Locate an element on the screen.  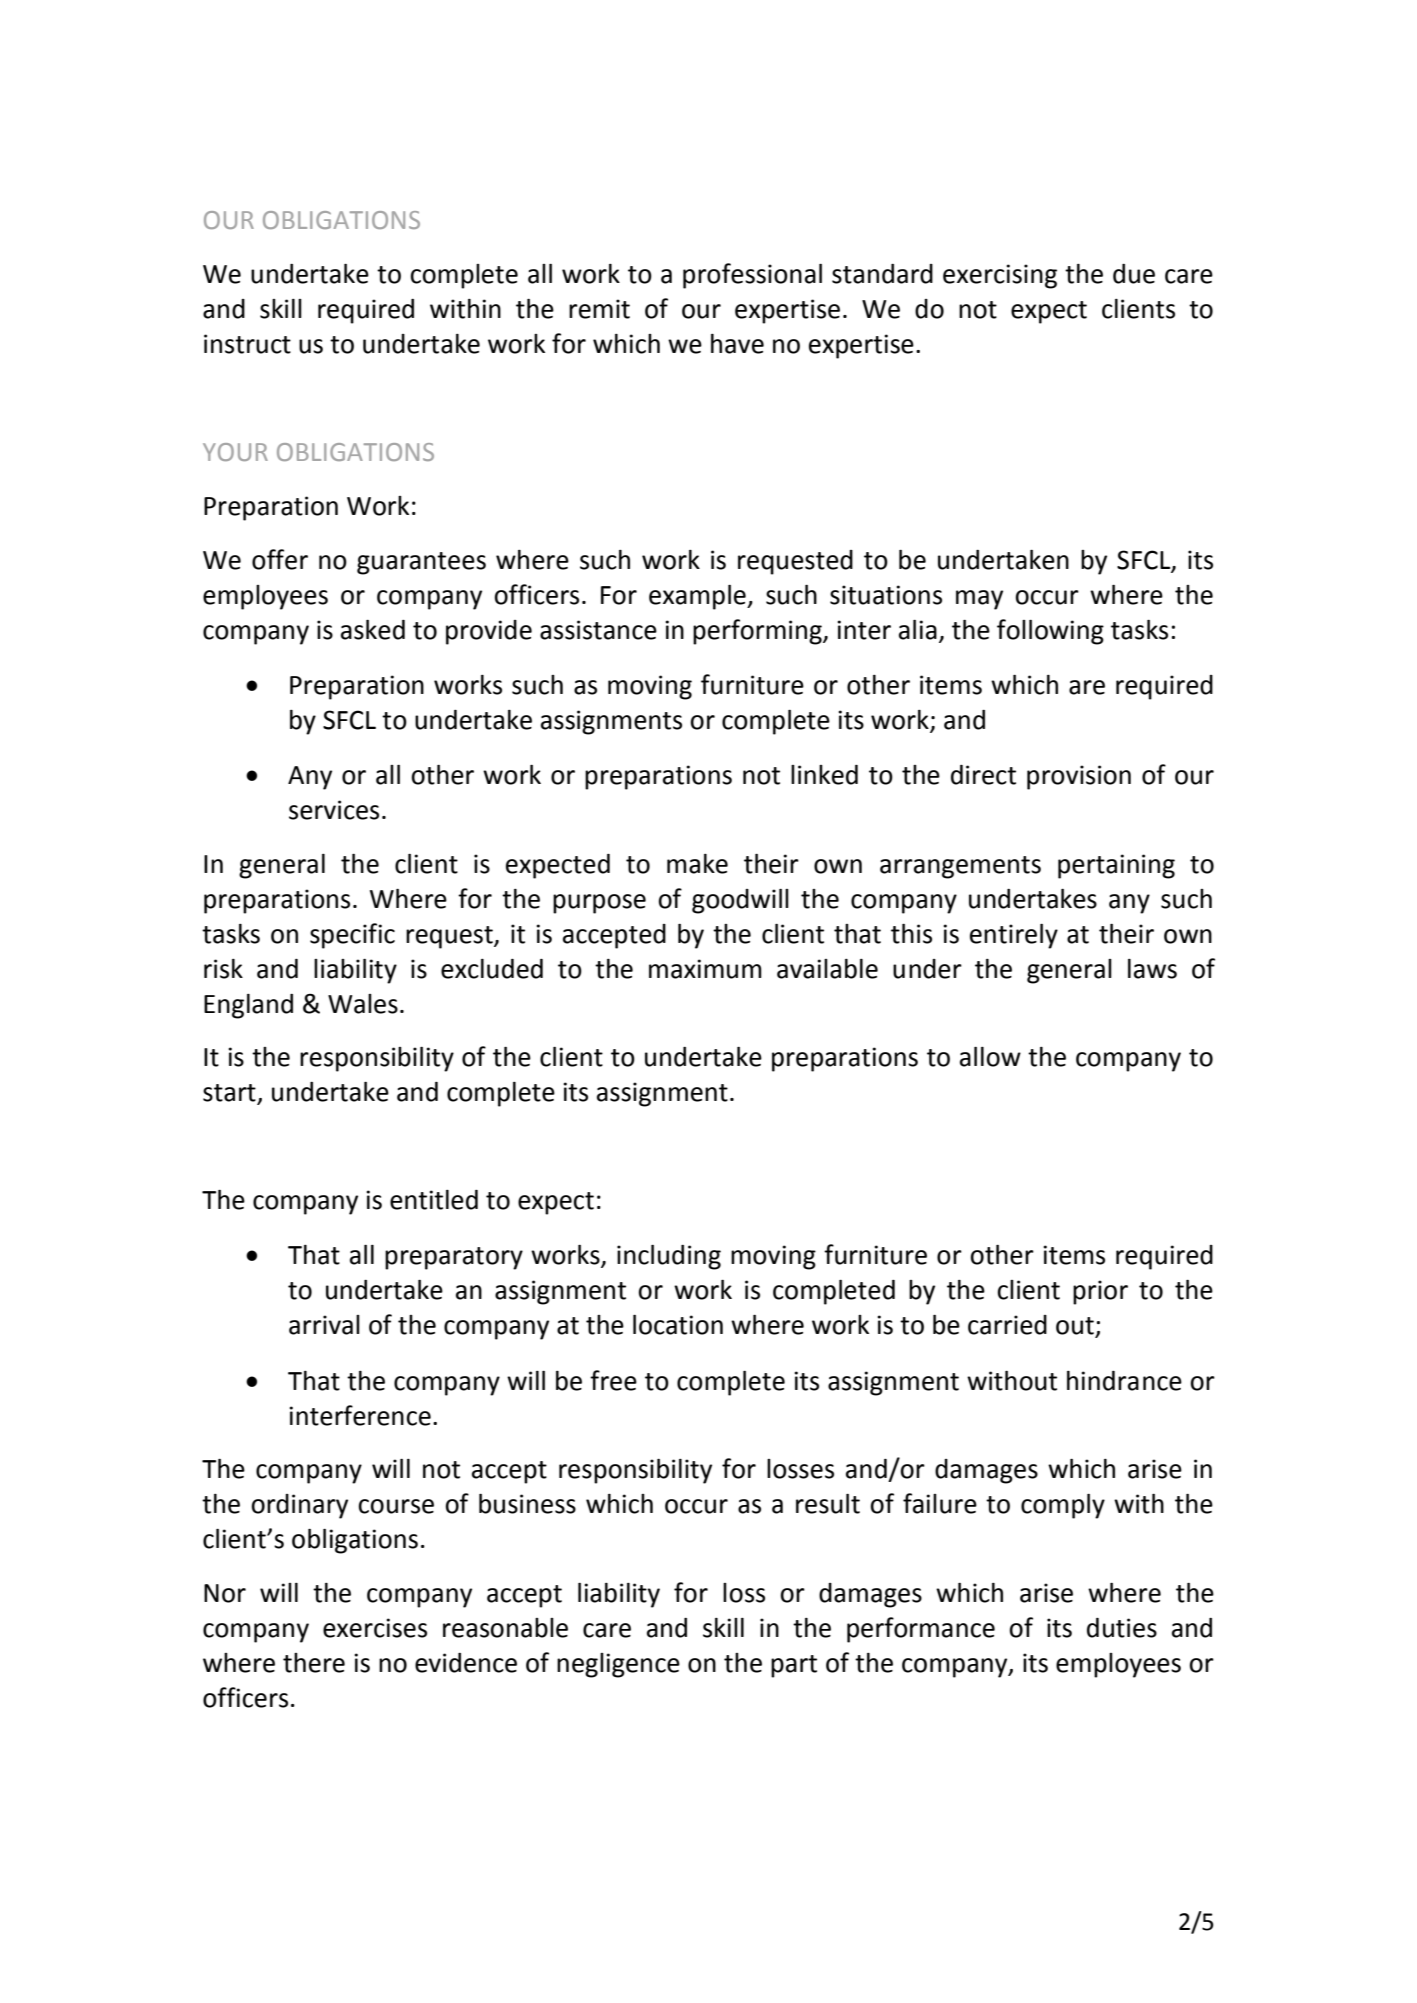
duties is located at coordinates (1122, 1628).
